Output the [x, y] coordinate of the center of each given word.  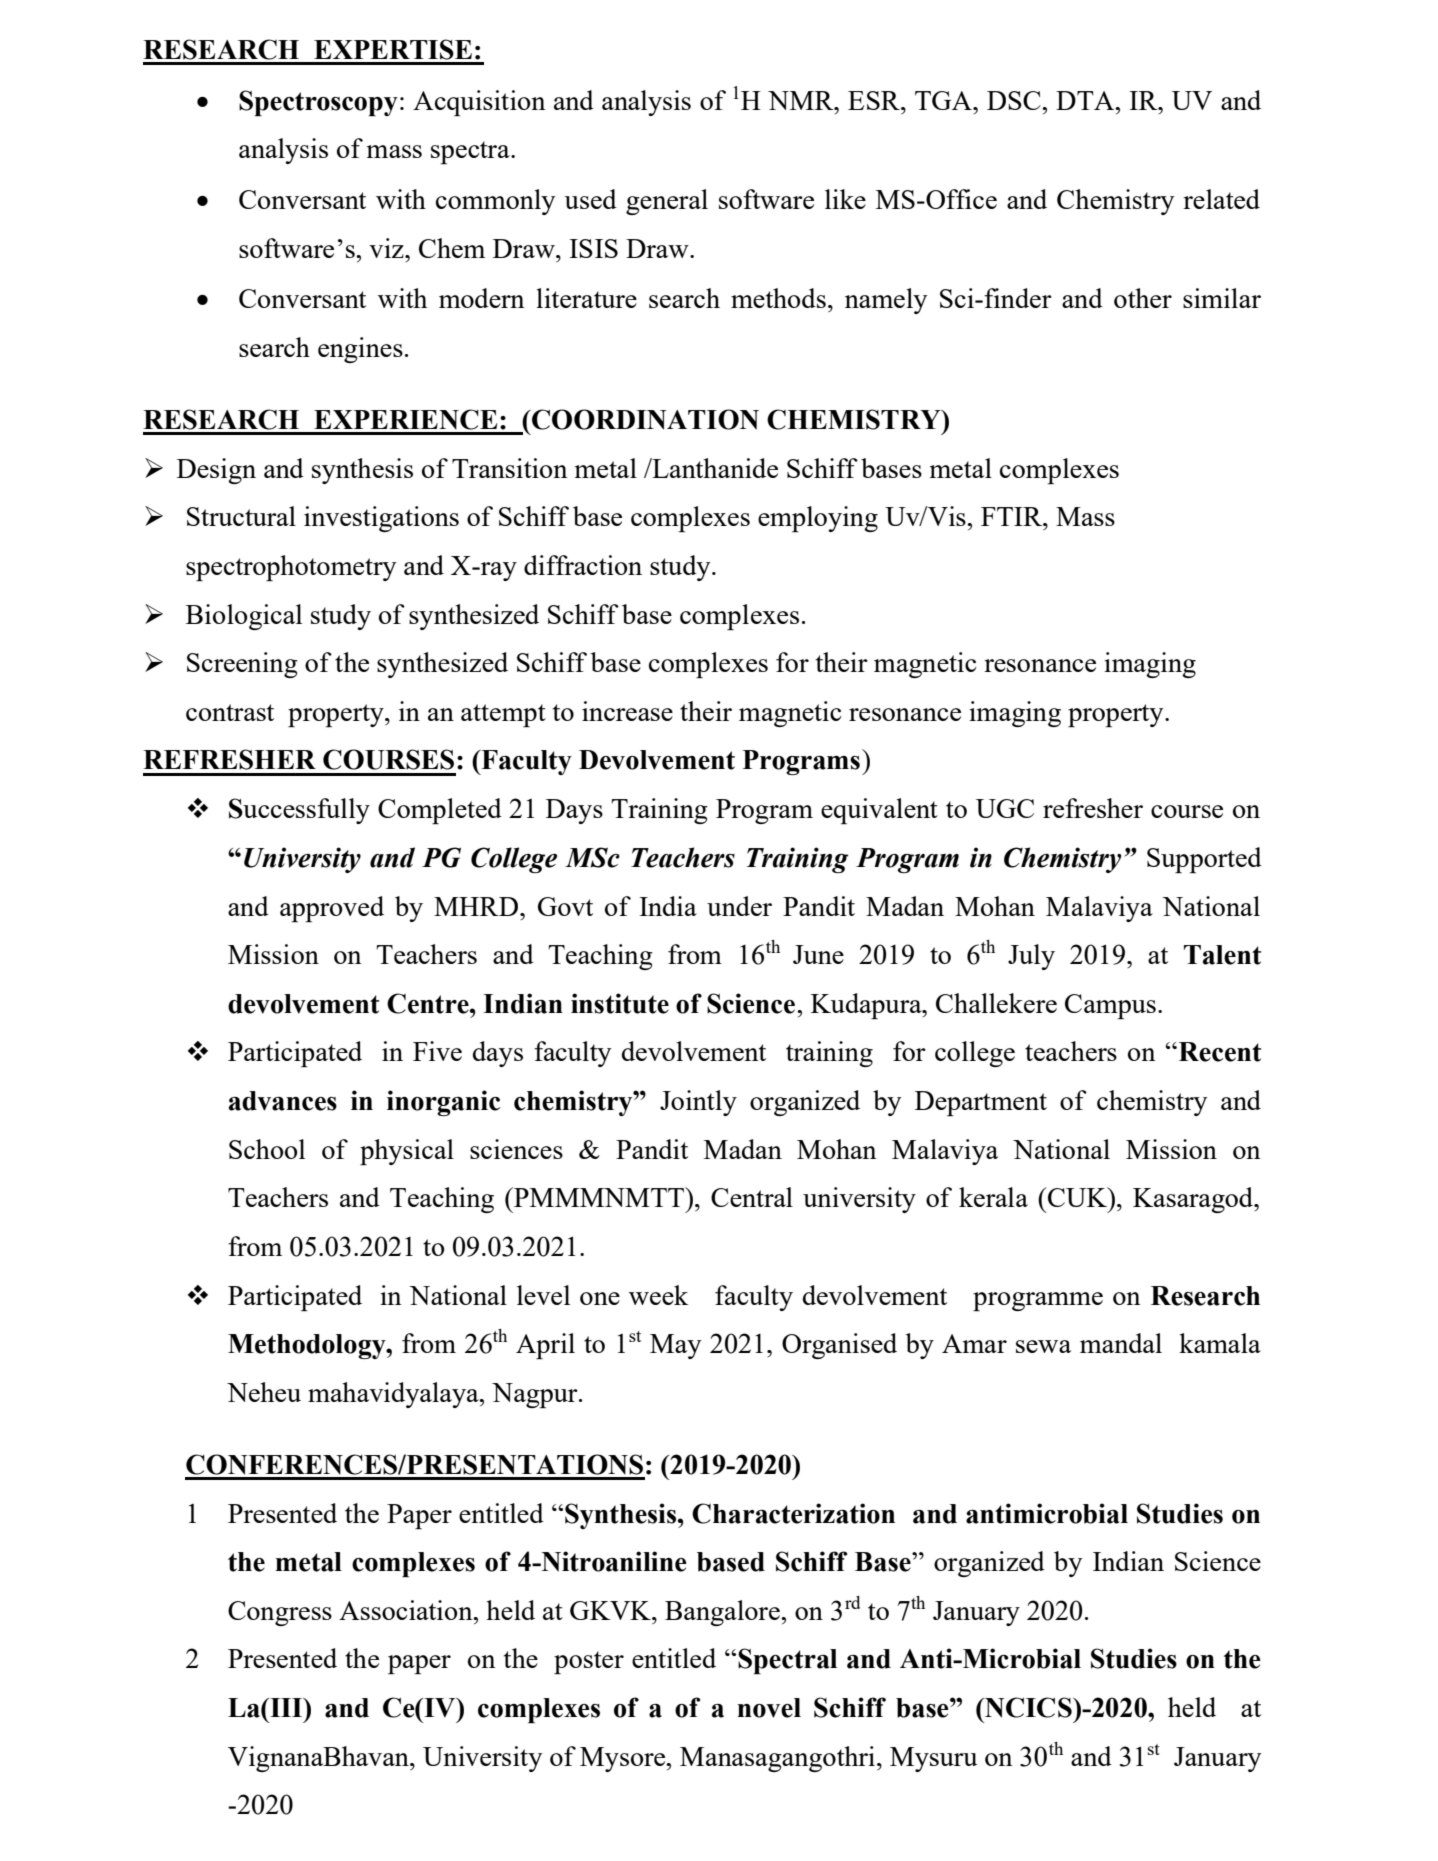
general [667, 202]
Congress [280, 1613]
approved [332, 909]
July [1031, 957]
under [739, 906]
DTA [1086, 100]
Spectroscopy [318, 103]
